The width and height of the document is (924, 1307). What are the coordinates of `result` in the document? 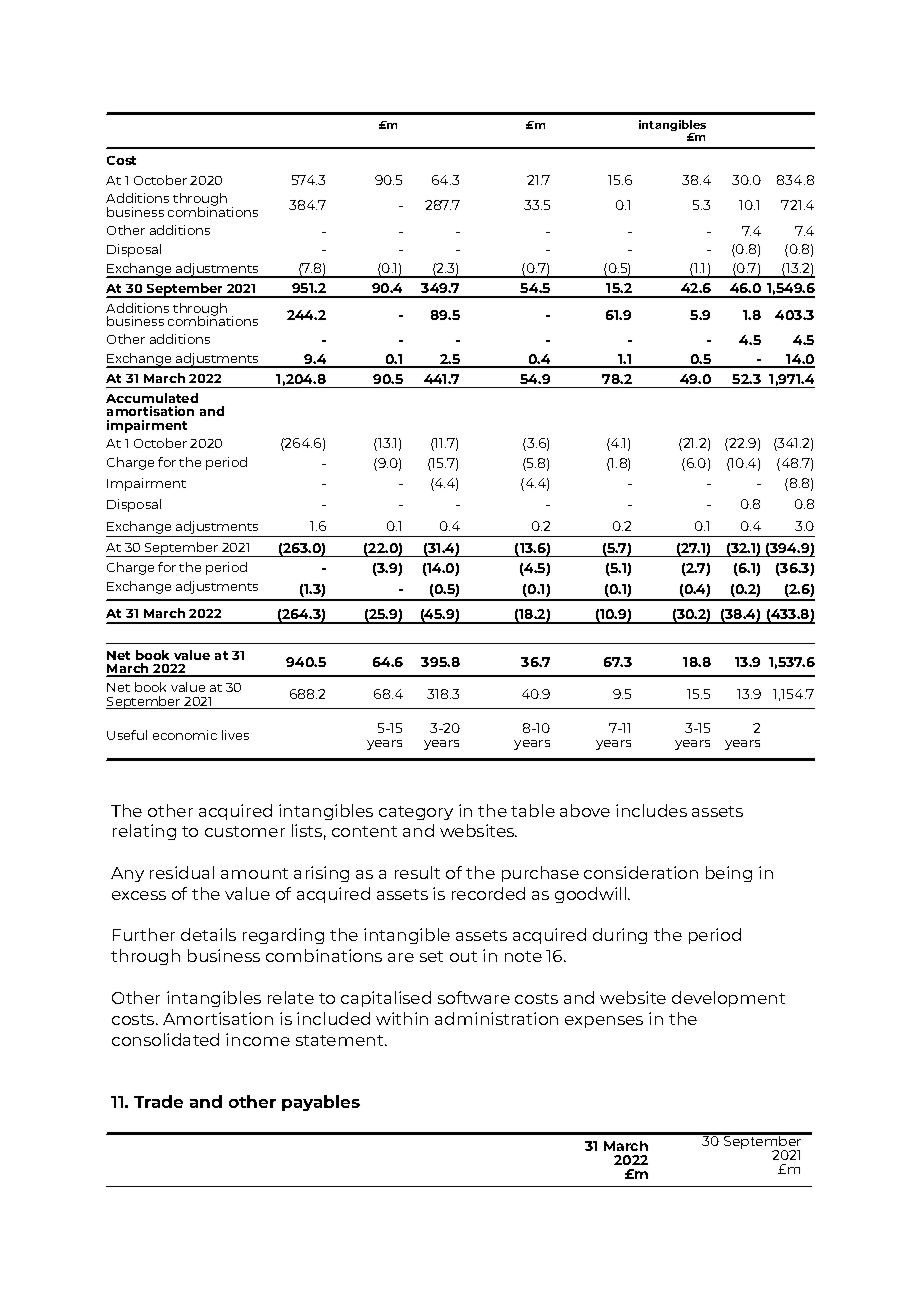 It's located at (417, 872).
